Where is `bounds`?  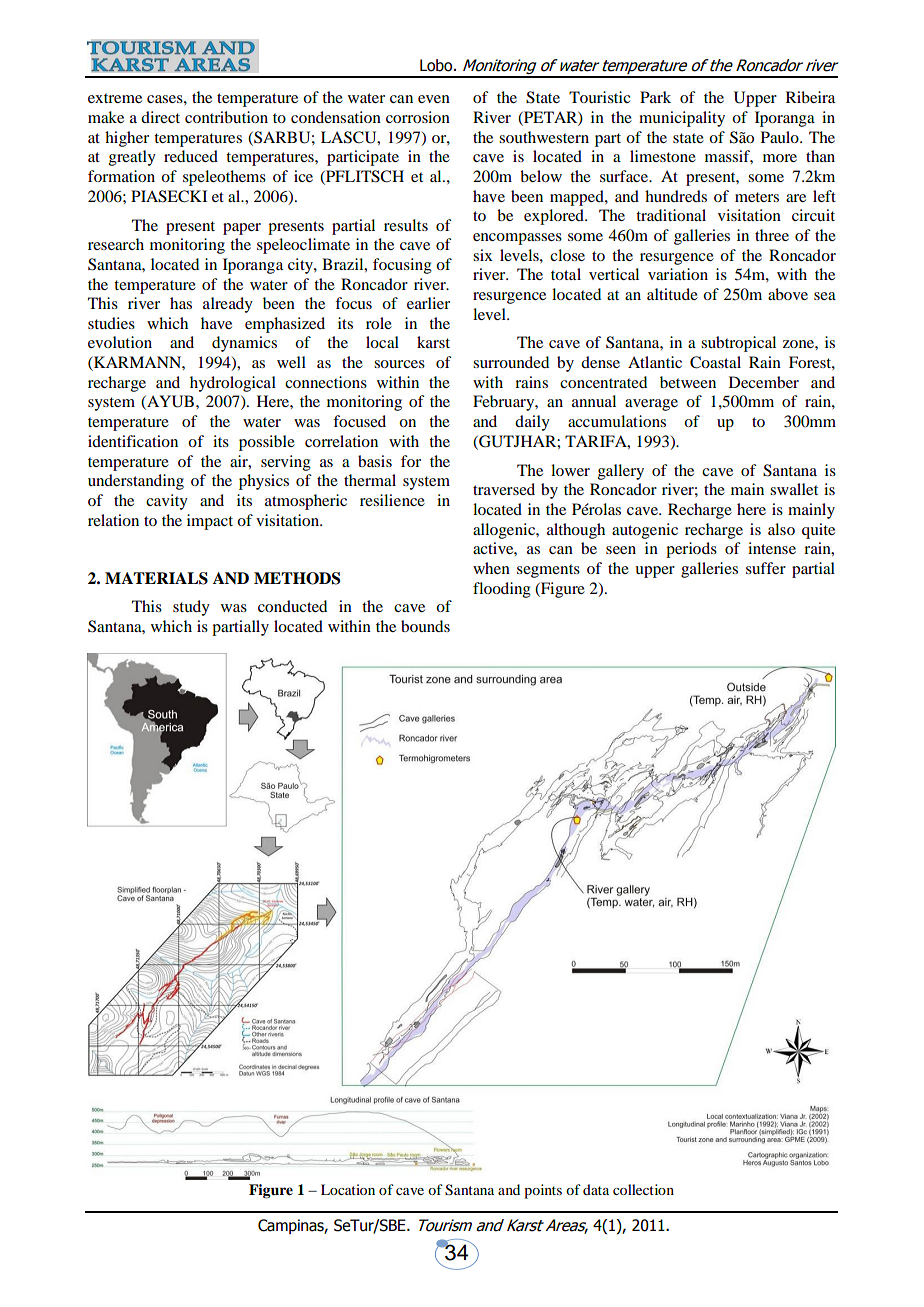 bounds is located at coordinates (425, 626).
